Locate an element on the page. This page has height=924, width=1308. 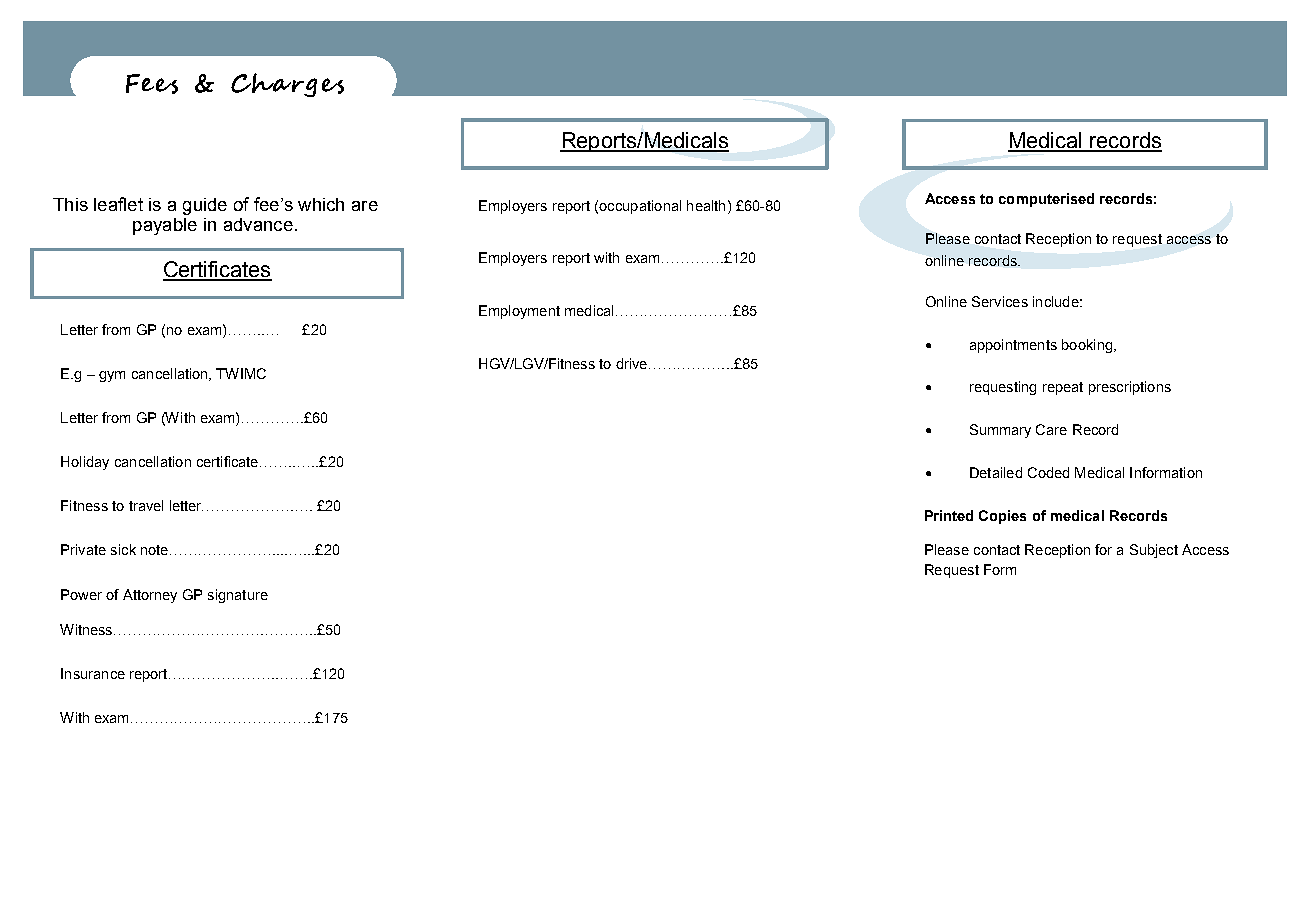
Fees is located at coordinates (152, 84).
